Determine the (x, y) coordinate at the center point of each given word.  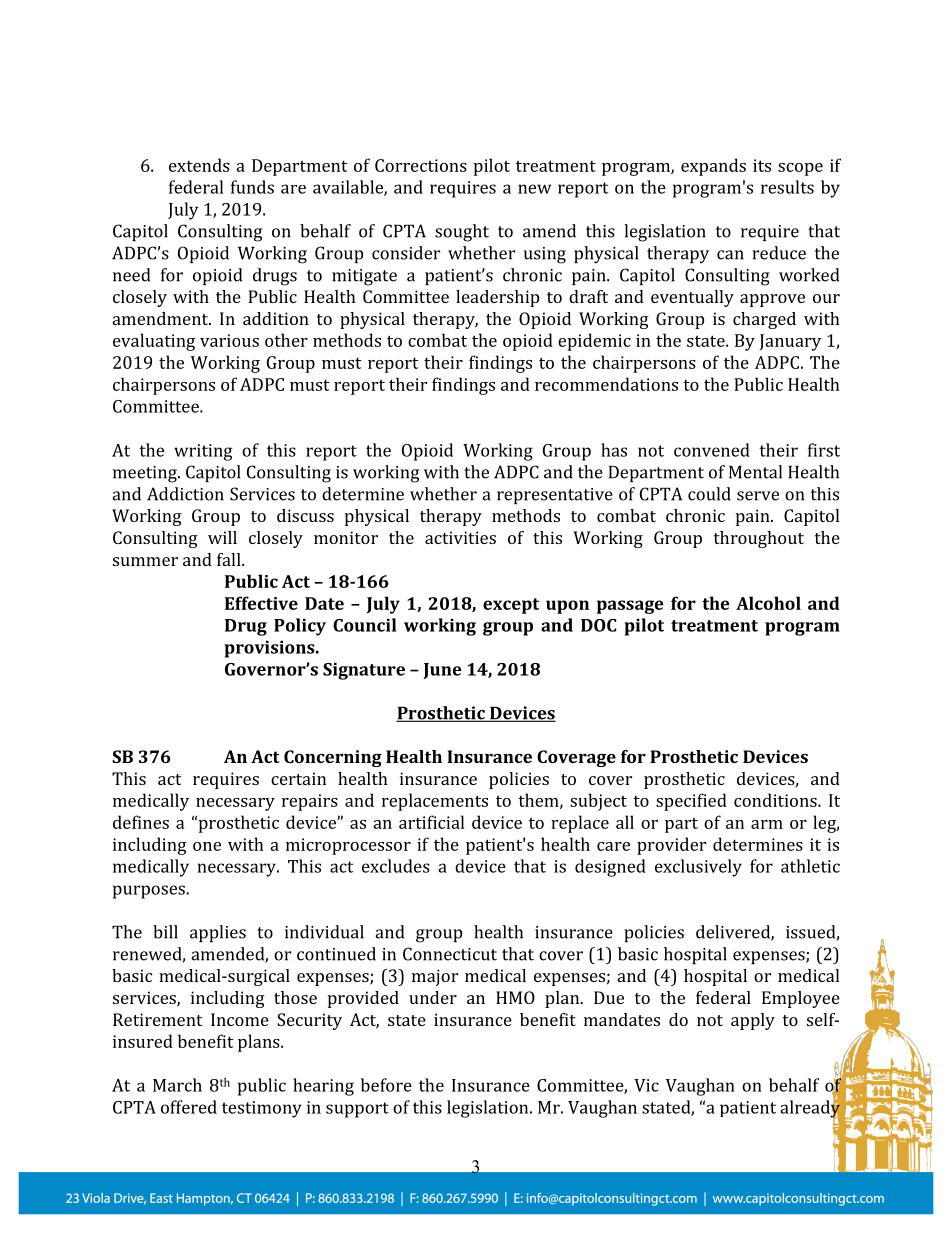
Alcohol (768, 603)
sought (462, 233)
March (177, 1085)
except (511, 606)
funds (252, 187)
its (762, 165)
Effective (261, 603)
